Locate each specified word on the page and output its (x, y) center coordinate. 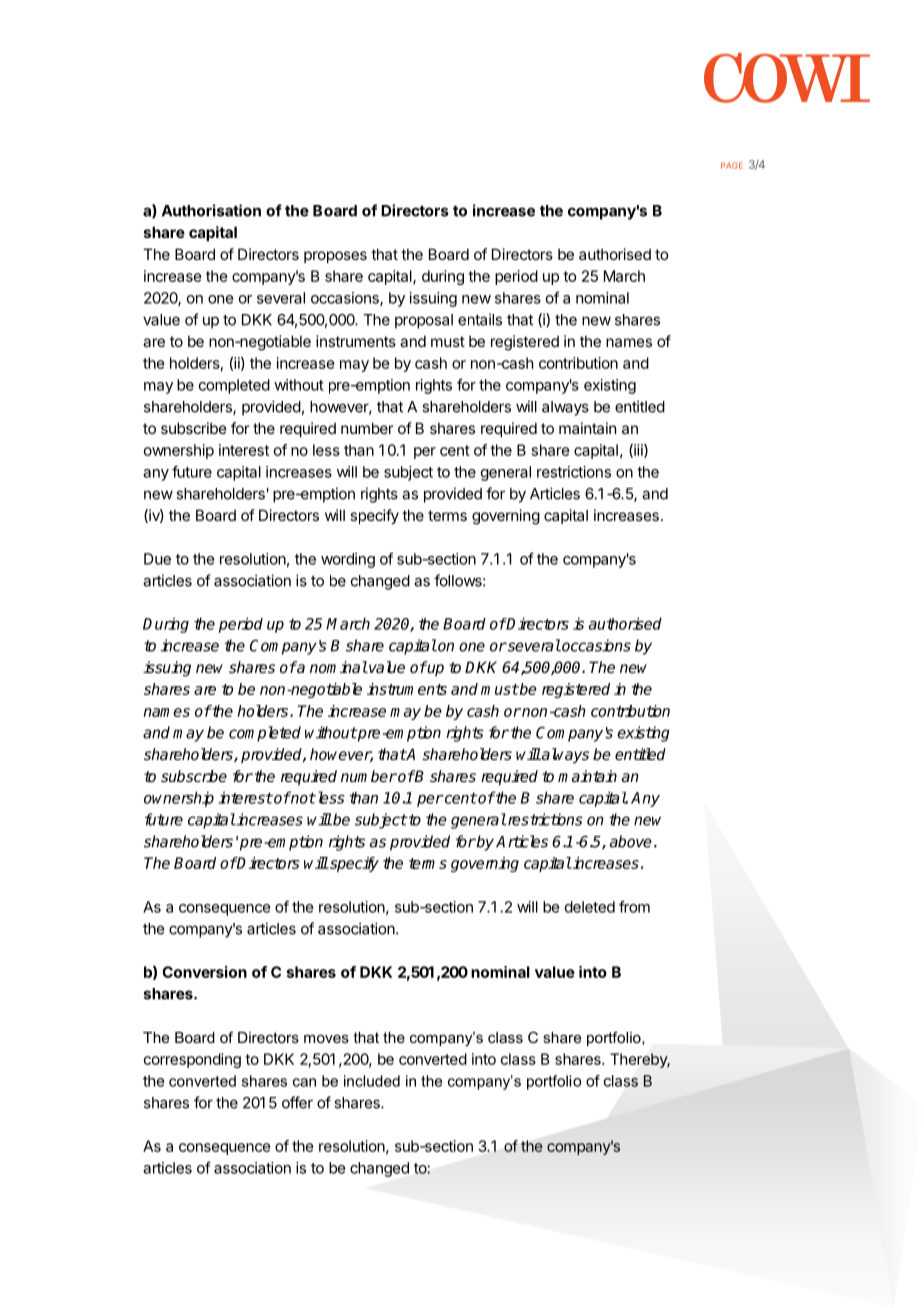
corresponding (192, 1060)
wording (348, 560)
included (372, 1081)
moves (326, 1039)
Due (157, 559)
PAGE (732, 165)
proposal (424, 321)
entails (480, 319)
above (631, 841)
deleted (590, 907)
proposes (335, 257)
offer (297, 1102)
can (304, 1082)
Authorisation (211, 210)
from (634, 906)
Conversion (204, 972)
